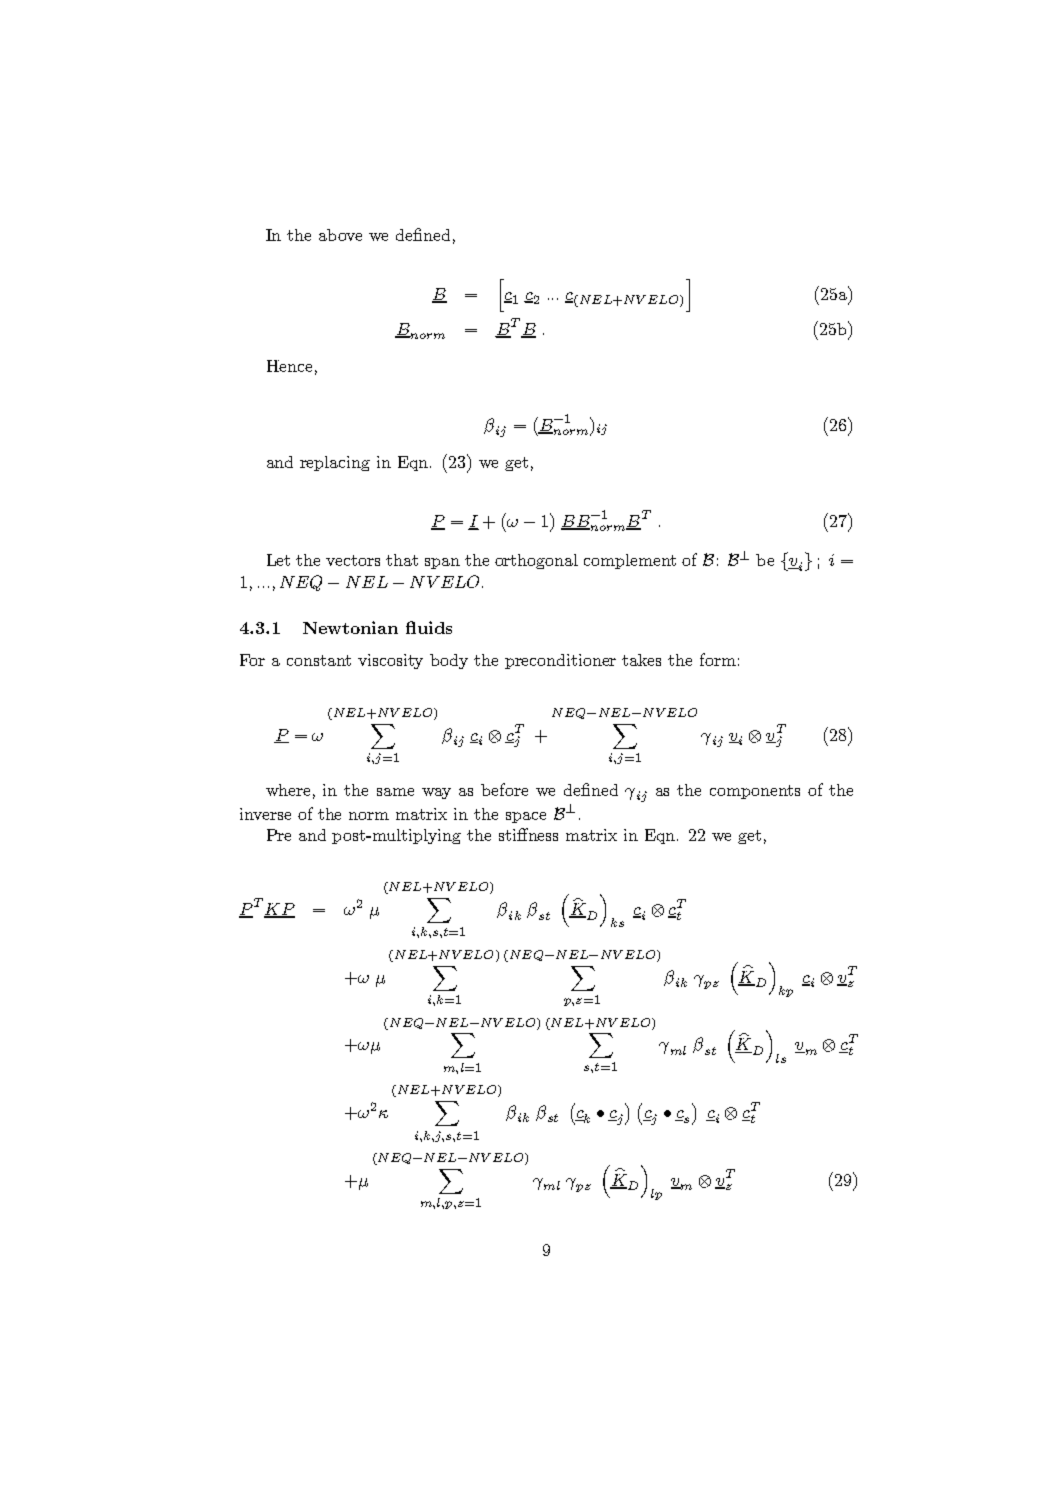 This screenshot has height=1505, width=1064. What do you see at coordinates (353, 560) in the screenshot?
I see `vectors` at bounding box center [353, 560].
